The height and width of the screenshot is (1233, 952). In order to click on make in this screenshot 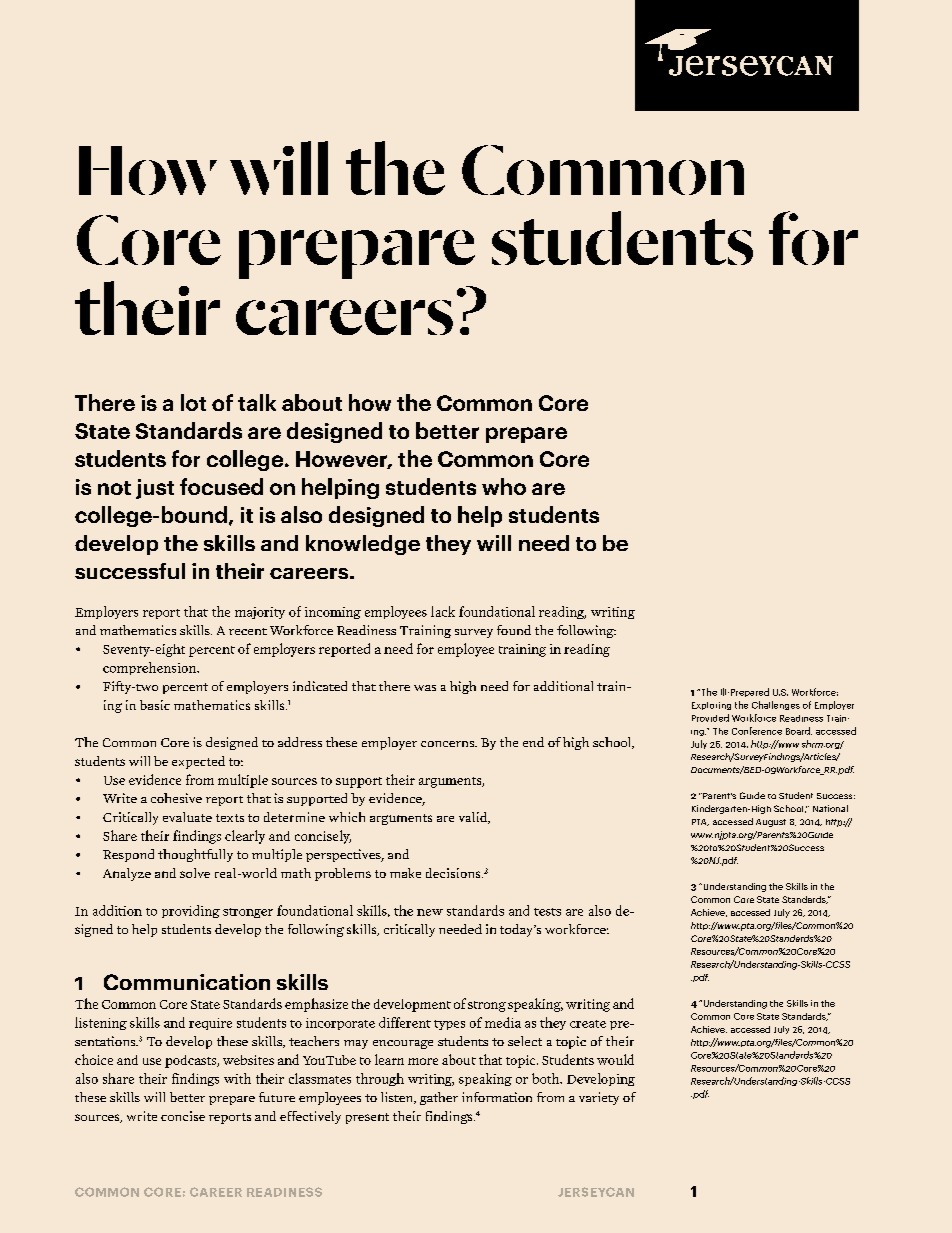, I will do `click(405, 873)`.
